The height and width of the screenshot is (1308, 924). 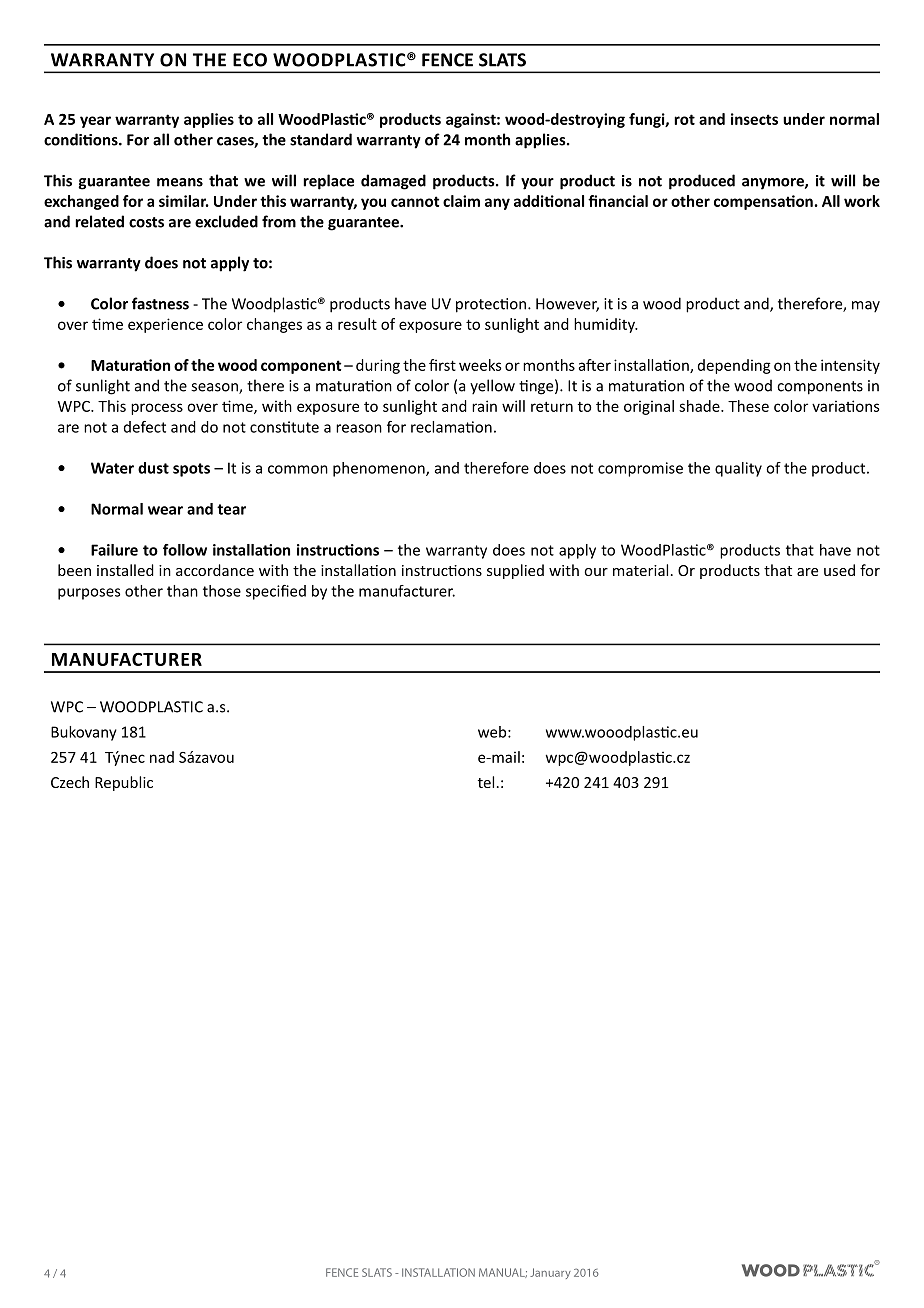 What do you see at coordinates (162, 757) in the screenshot?
I see `nad` at bounding box center [162, 757].
